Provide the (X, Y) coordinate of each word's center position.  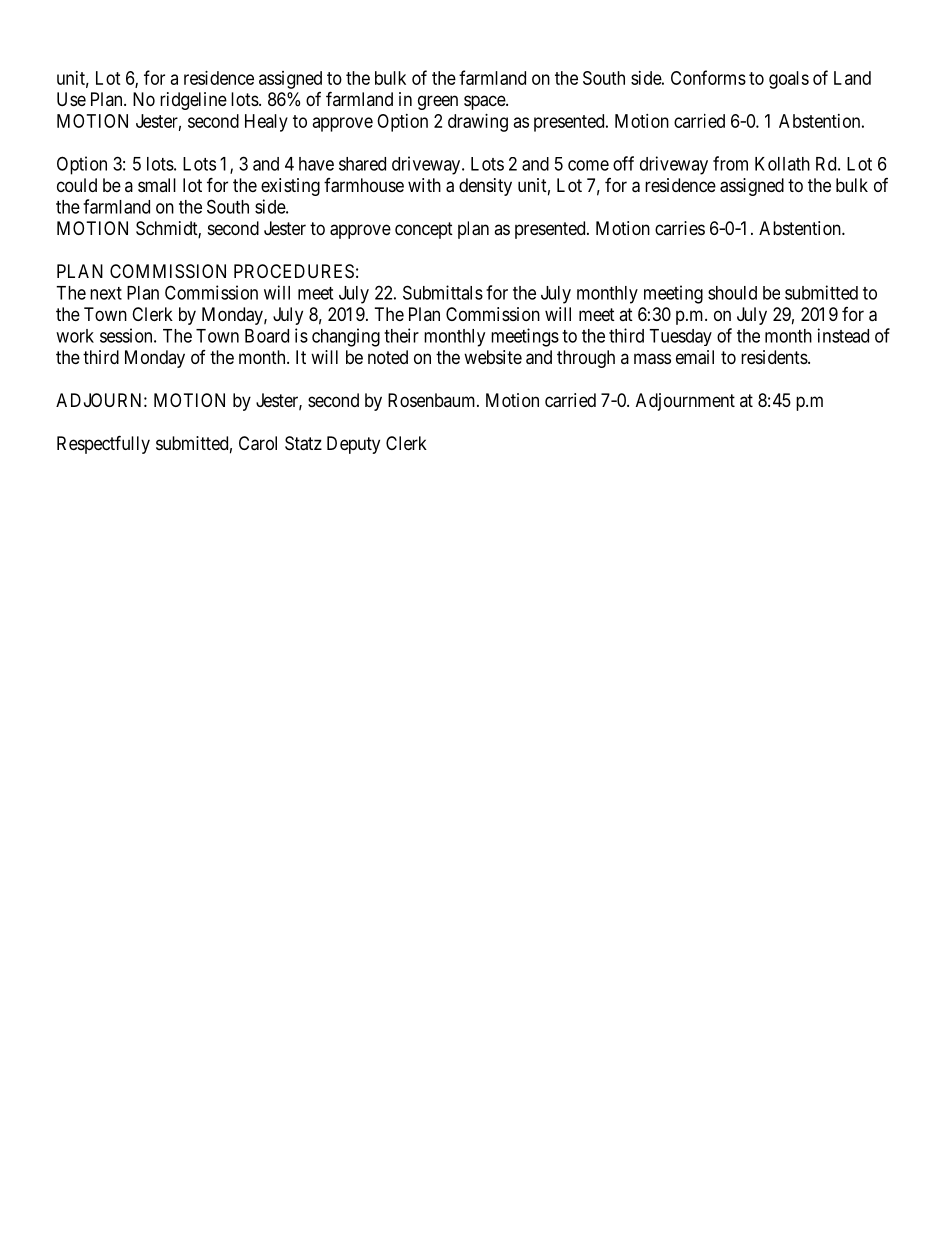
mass (652, 359)
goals (789, 80)
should (732, 293)
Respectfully (103, 444)
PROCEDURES (294, 271)
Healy (266, 123)
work (75, 336)
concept (424, 230)
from (730, 163)
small (157, 185)
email (695, 357)
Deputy (353, 445)
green (438, 102)
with (424, 185)
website (493, 357)
